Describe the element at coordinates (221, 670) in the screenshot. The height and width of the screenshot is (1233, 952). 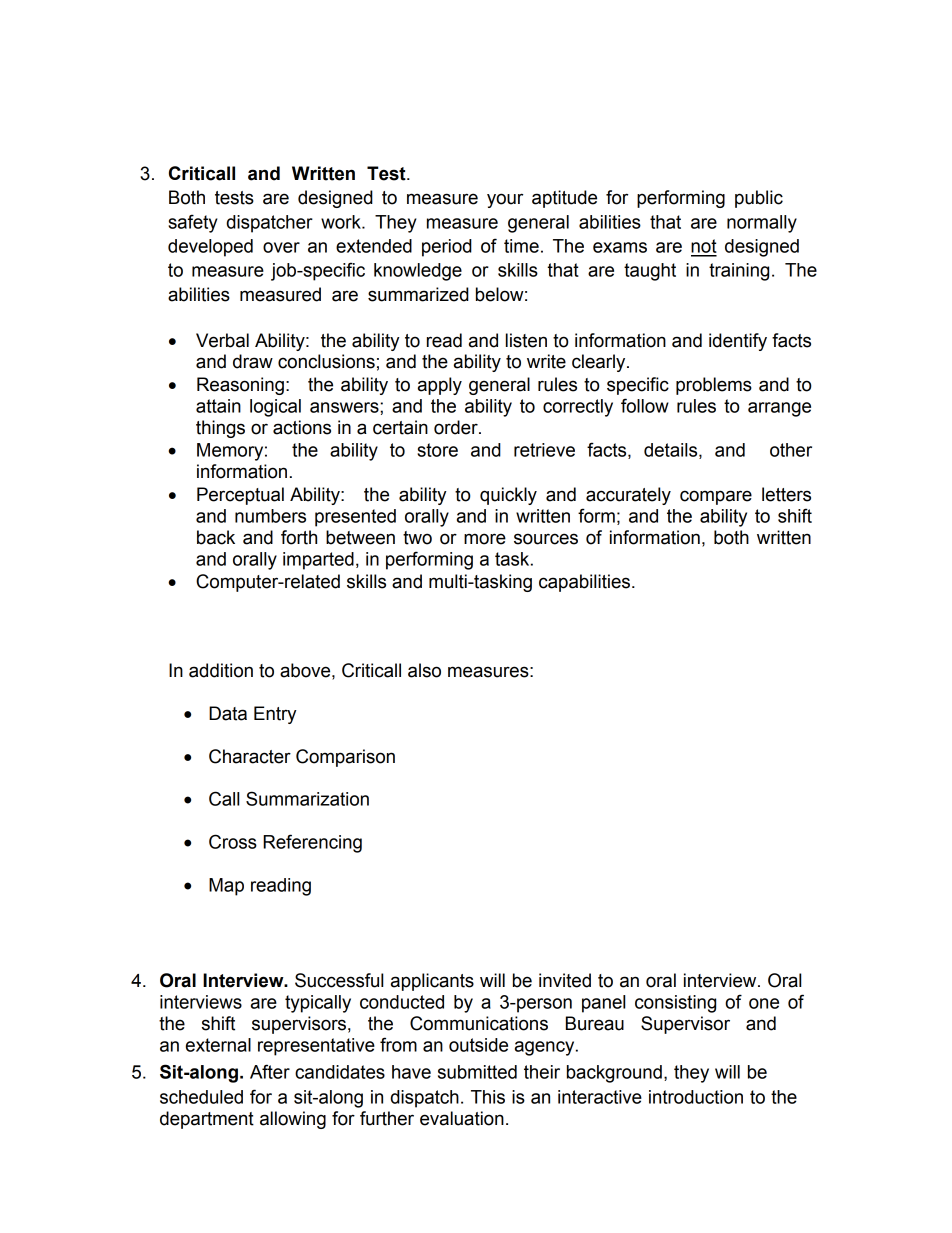
I see `addition` at that location.
